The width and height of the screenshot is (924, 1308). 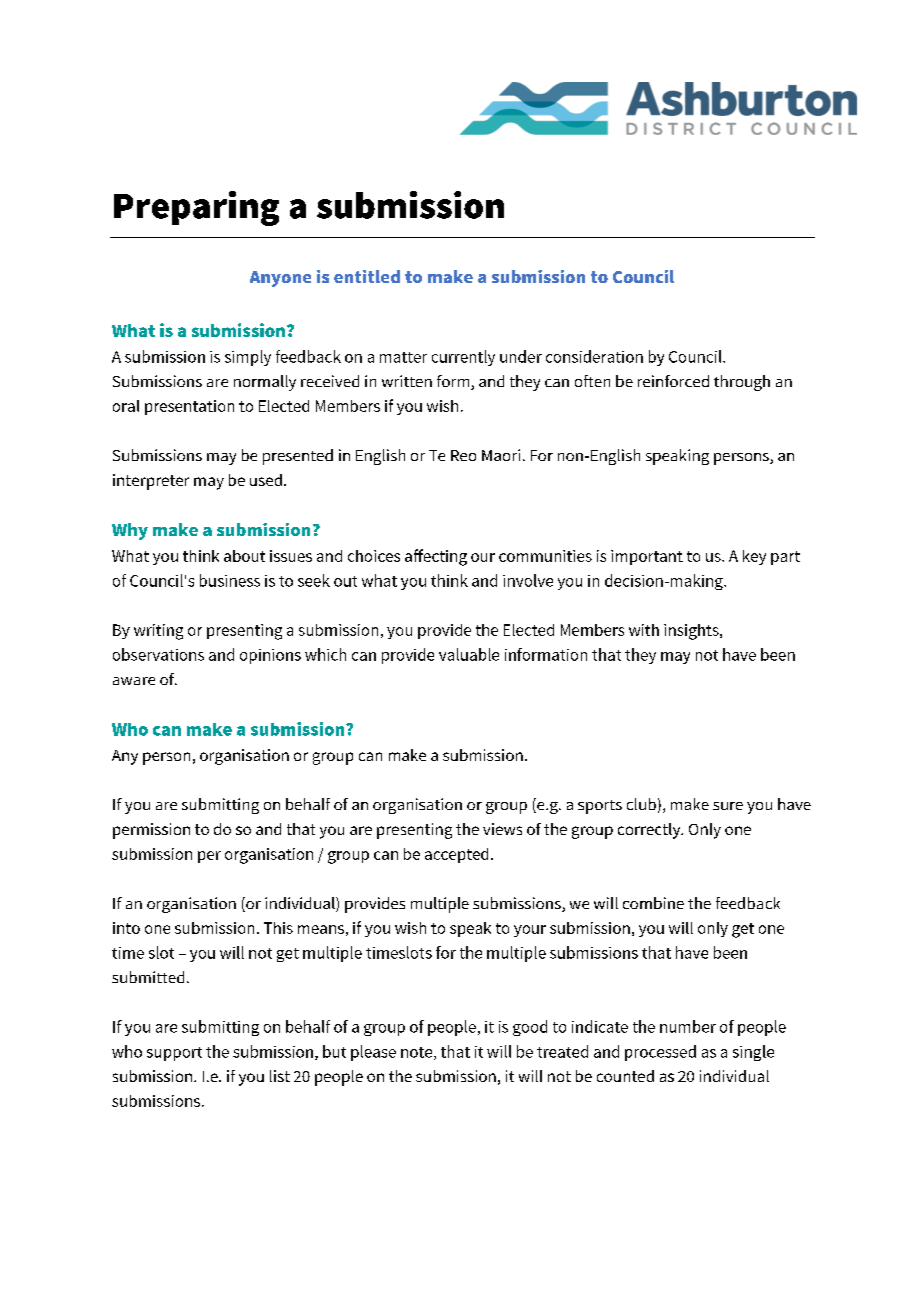 I want to click on entitled, so click(x=367, y=276).
